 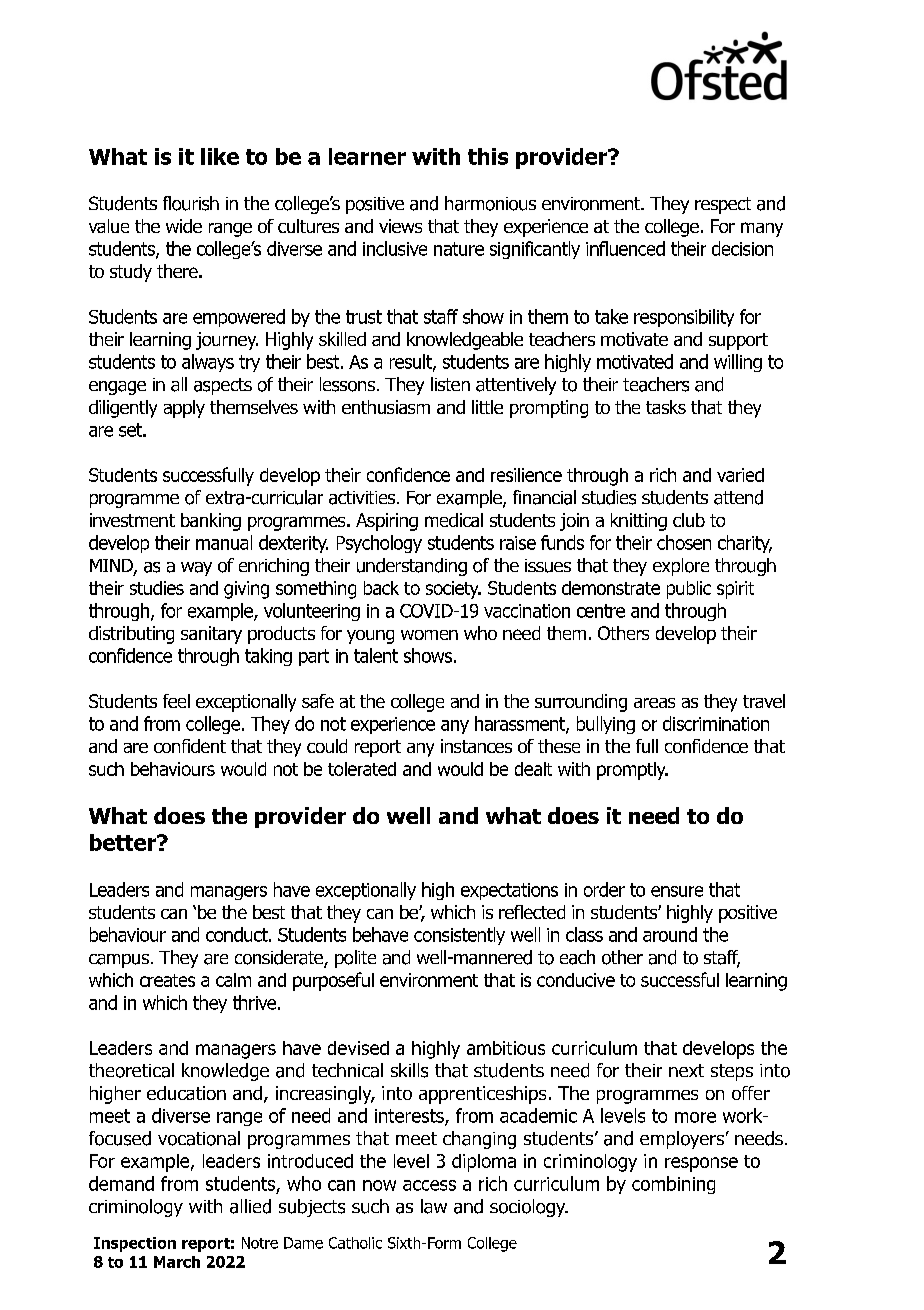 I want to click on views, so click(x=400, y=226).
